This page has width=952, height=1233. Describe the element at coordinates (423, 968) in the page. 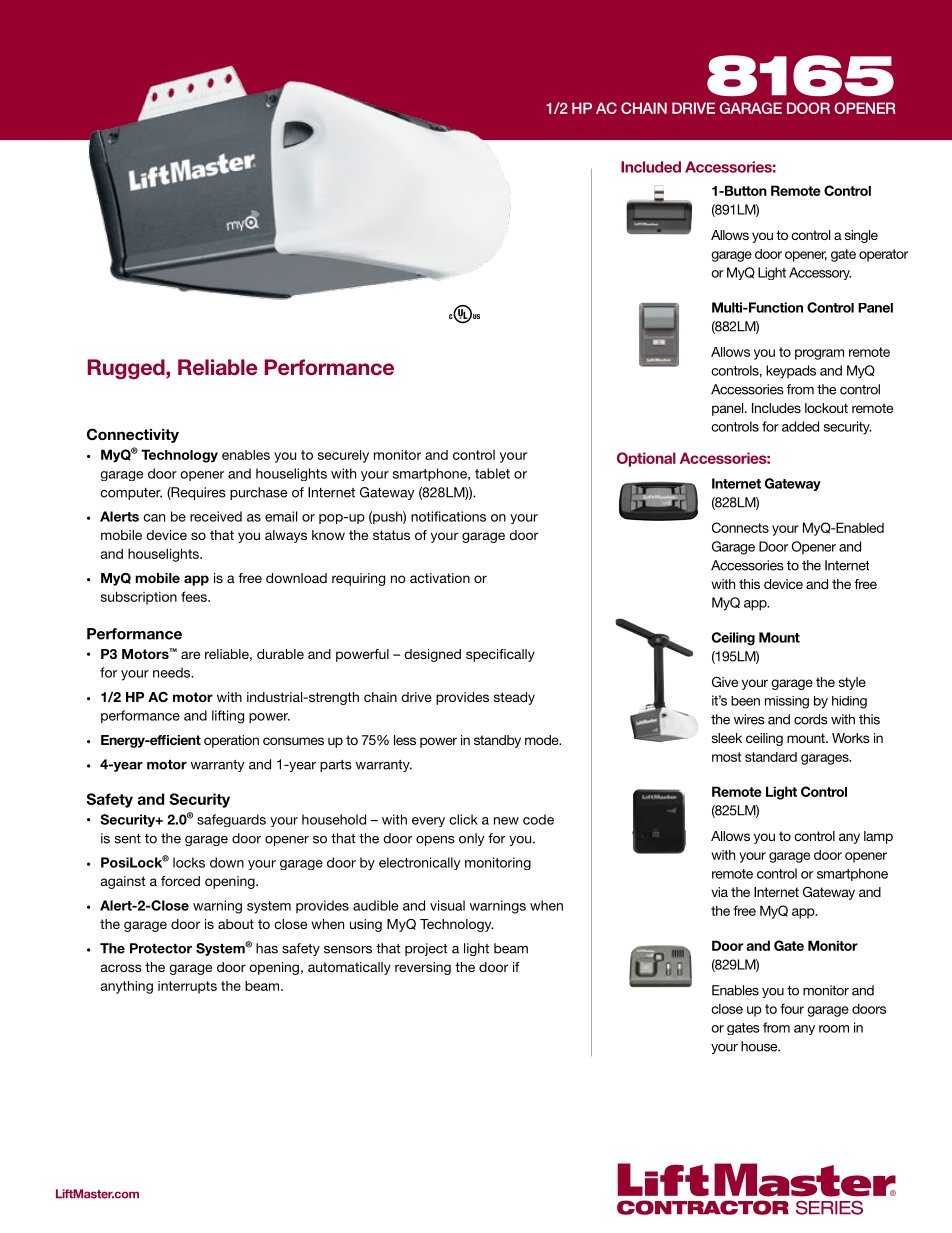

I see `reversing` at that location.
